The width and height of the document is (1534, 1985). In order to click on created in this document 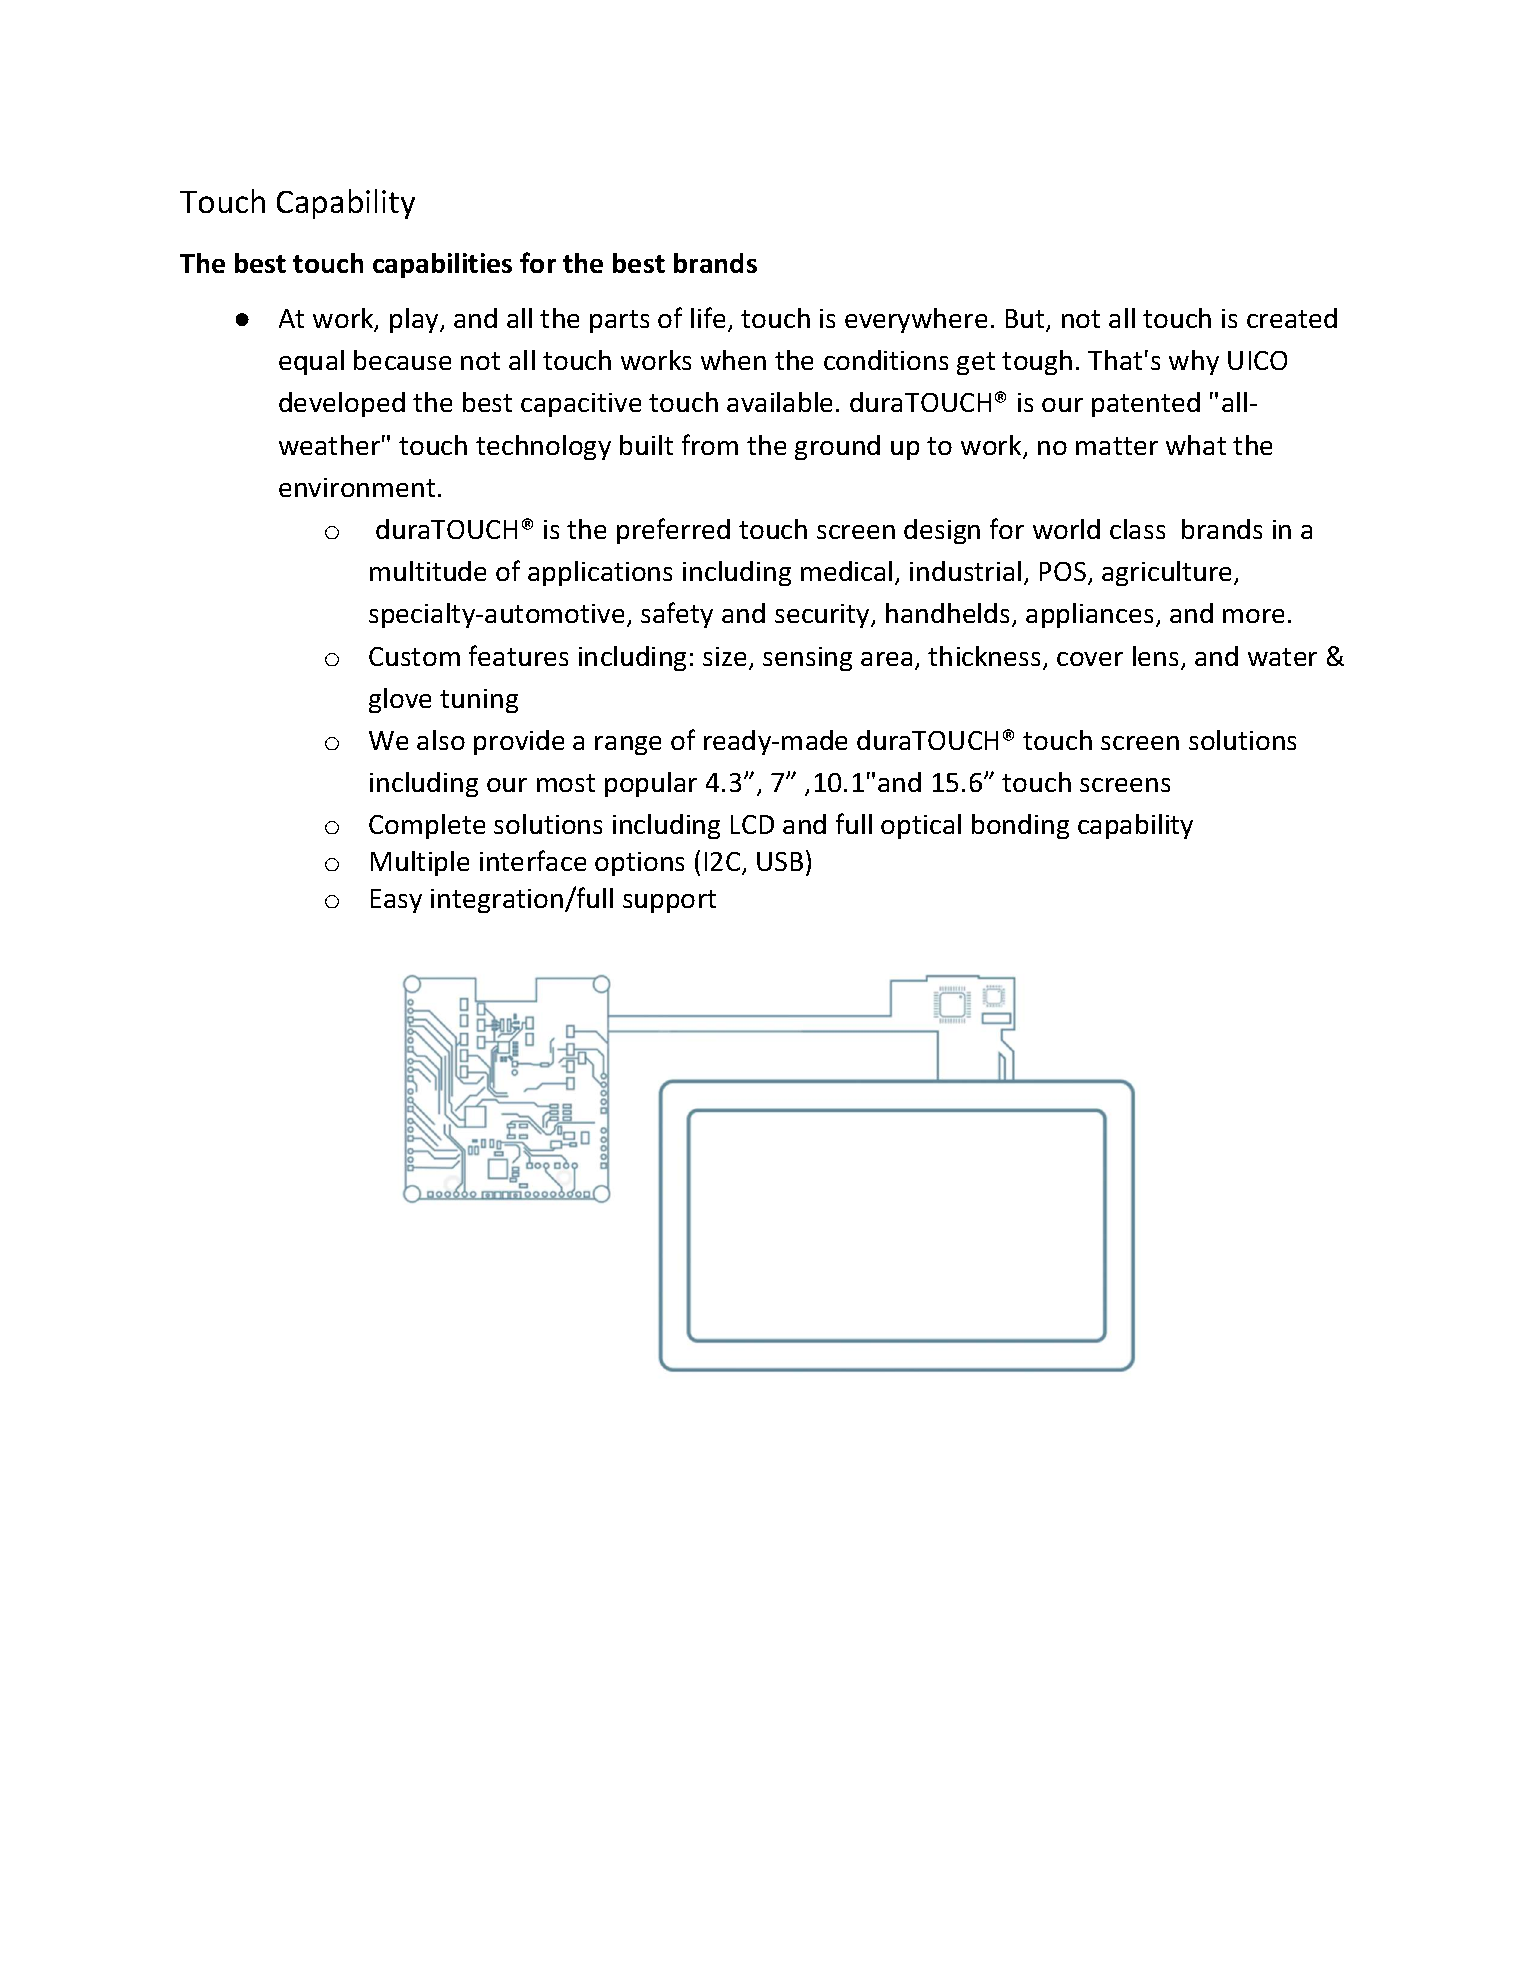, I will do `click(1292, 318)`.
